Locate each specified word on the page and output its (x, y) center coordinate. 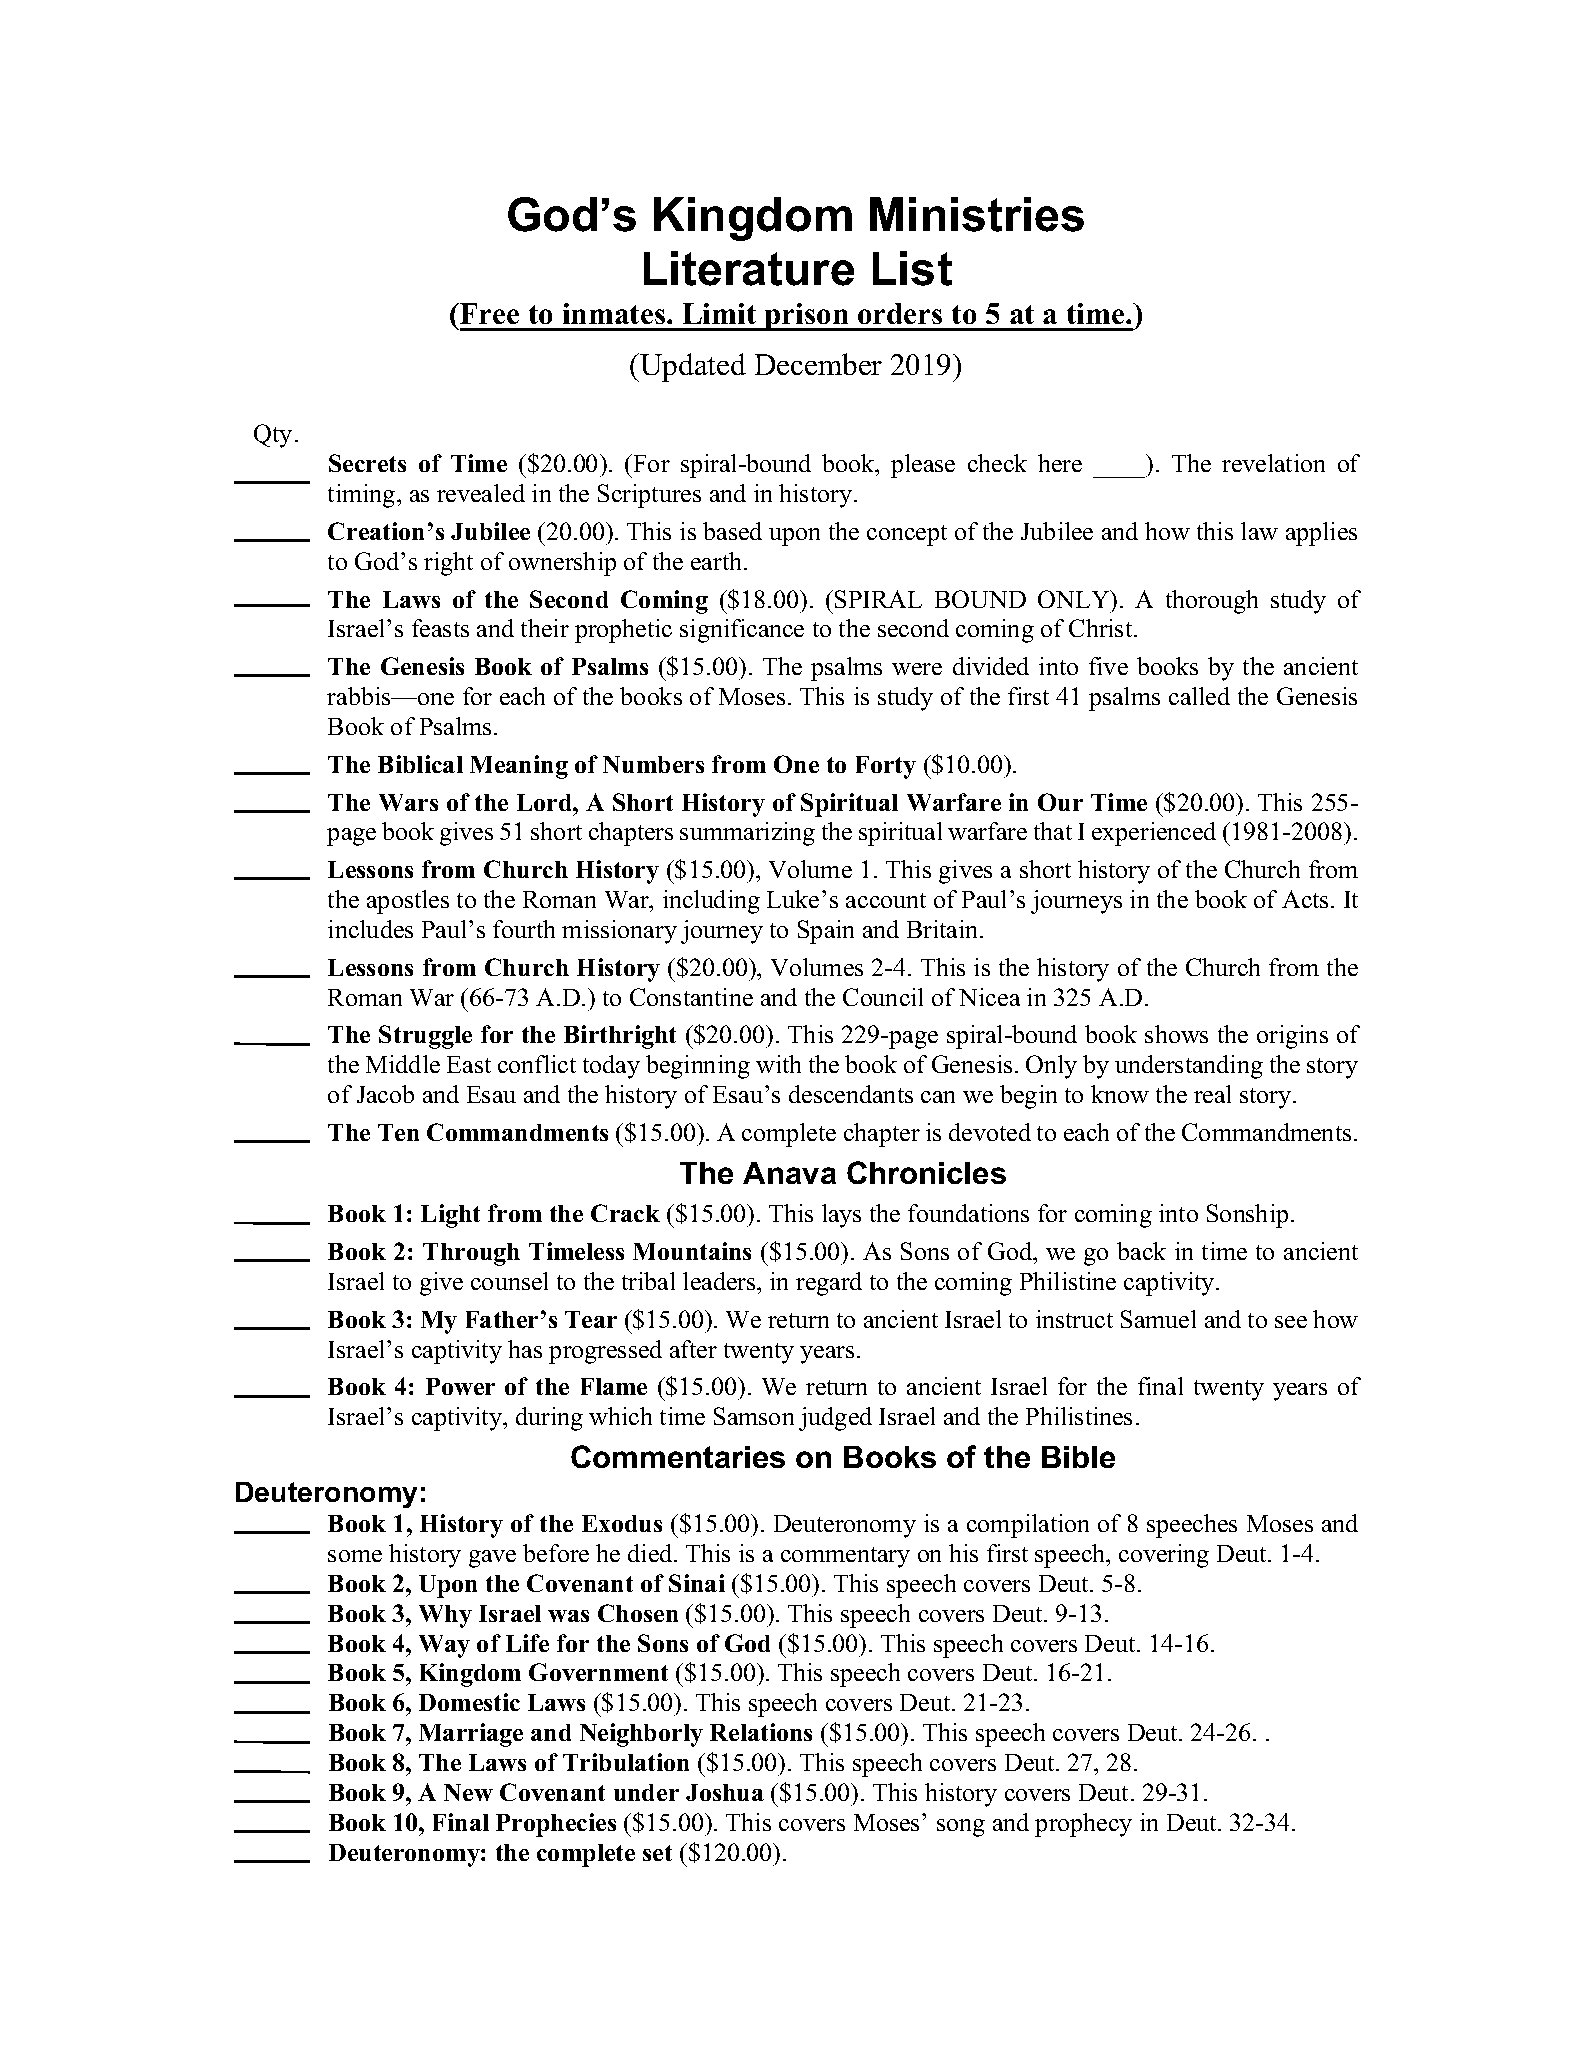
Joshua (725, 1792)
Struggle (425, 1037)
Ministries (977, 214)
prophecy (1083, 1825)
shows (1176, 1034)
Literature (749, 268)
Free (488, 313)
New (468, 1792)
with (778, 1064)
